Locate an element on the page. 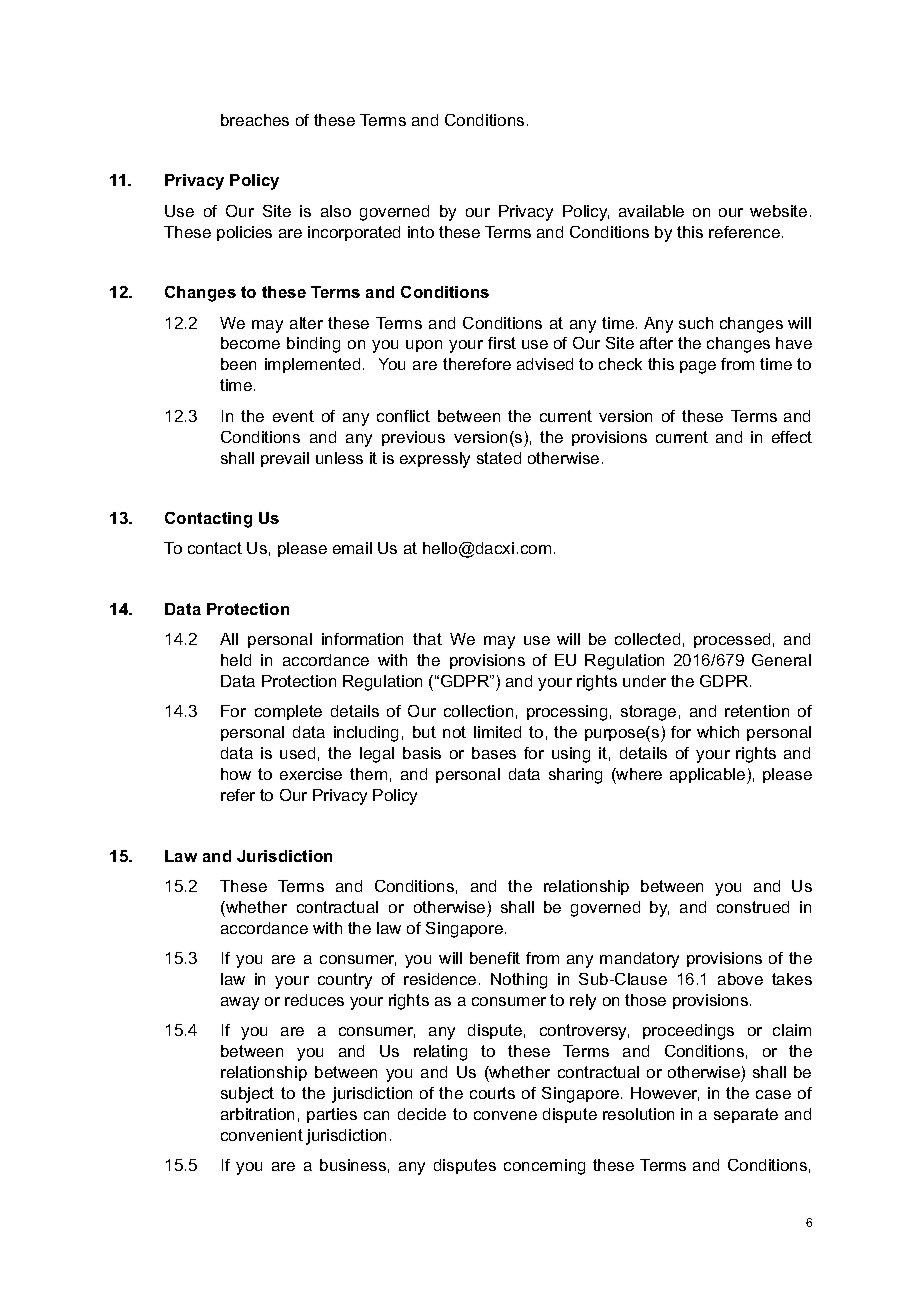 Image resolution: width=924 pixels, height=1307 pixels. separate is located at coordinates (746, 1115).
